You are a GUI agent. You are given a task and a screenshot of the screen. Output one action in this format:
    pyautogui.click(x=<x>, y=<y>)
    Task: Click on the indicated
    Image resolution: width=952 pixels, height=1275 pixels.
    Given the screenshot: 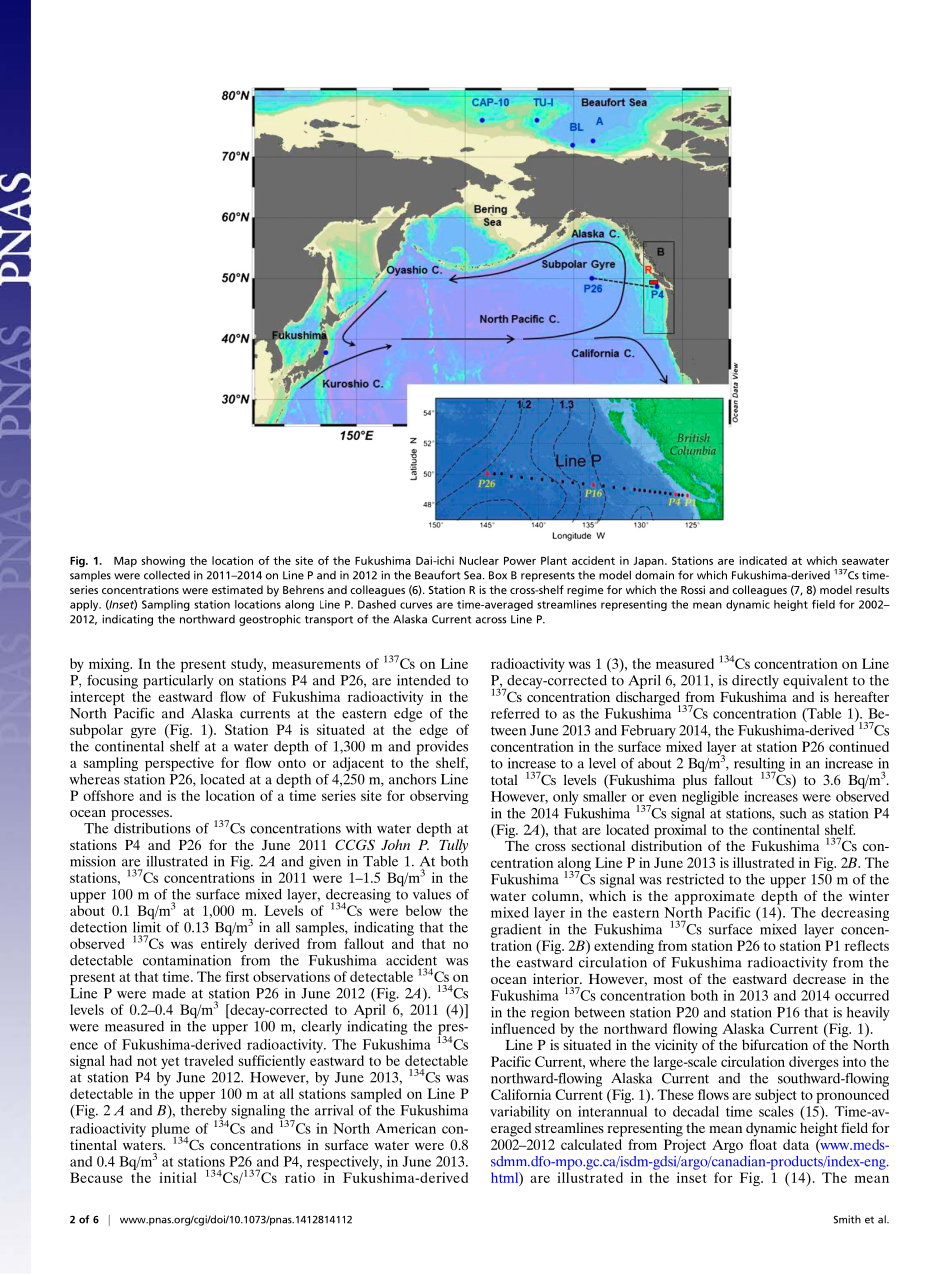 What is the action you would take?
    pyautogui.click(x=763, y=560)
